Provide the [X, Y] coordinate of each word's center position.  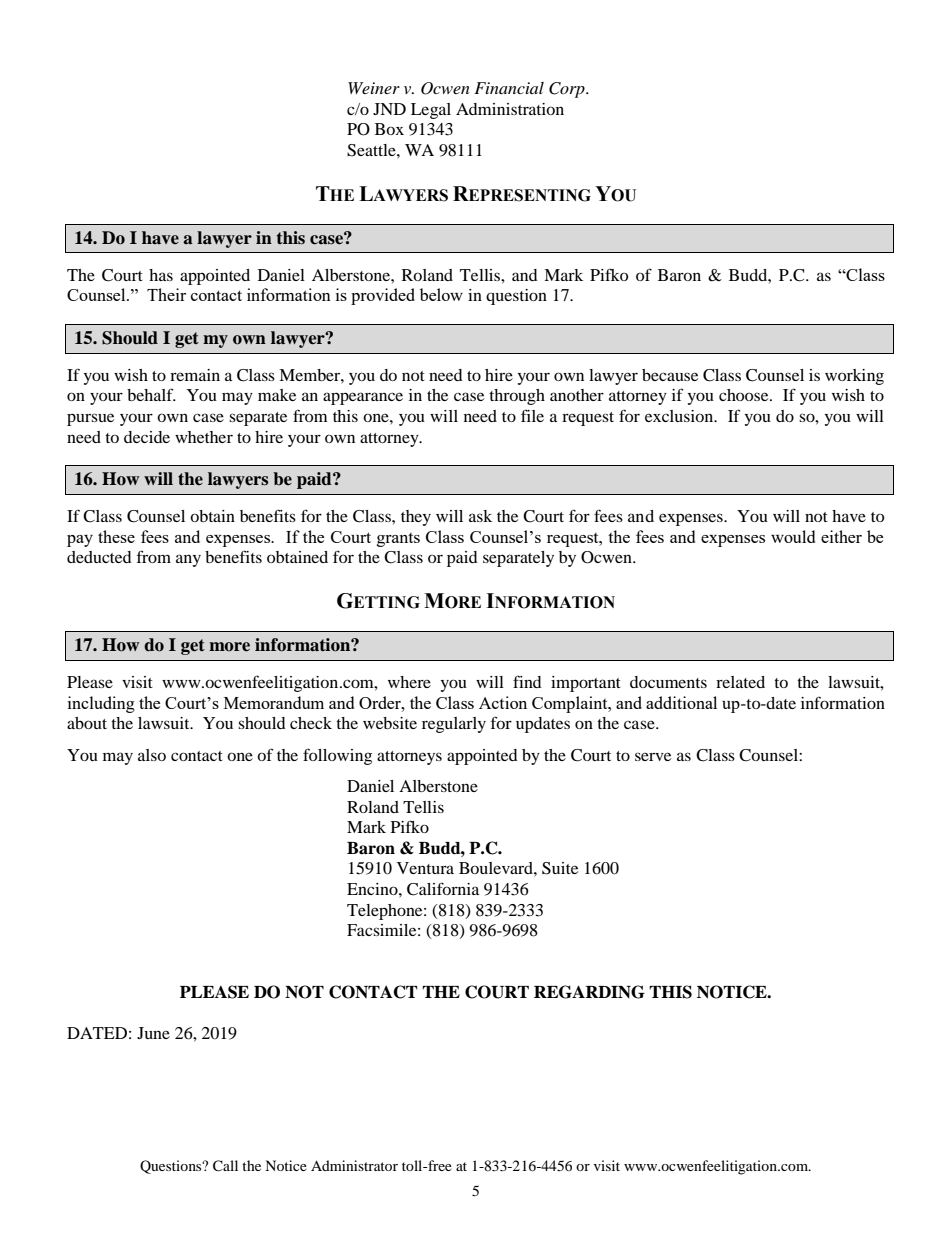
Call [225, 1166]
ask [480, 516]
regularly [454, 725]
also [152, 755]
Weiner [374, 88]
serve [653, 756]
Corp [568, 90]
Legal [431, 111]
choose [745, 395]
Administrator [354, 1165]
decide [147, 437]
